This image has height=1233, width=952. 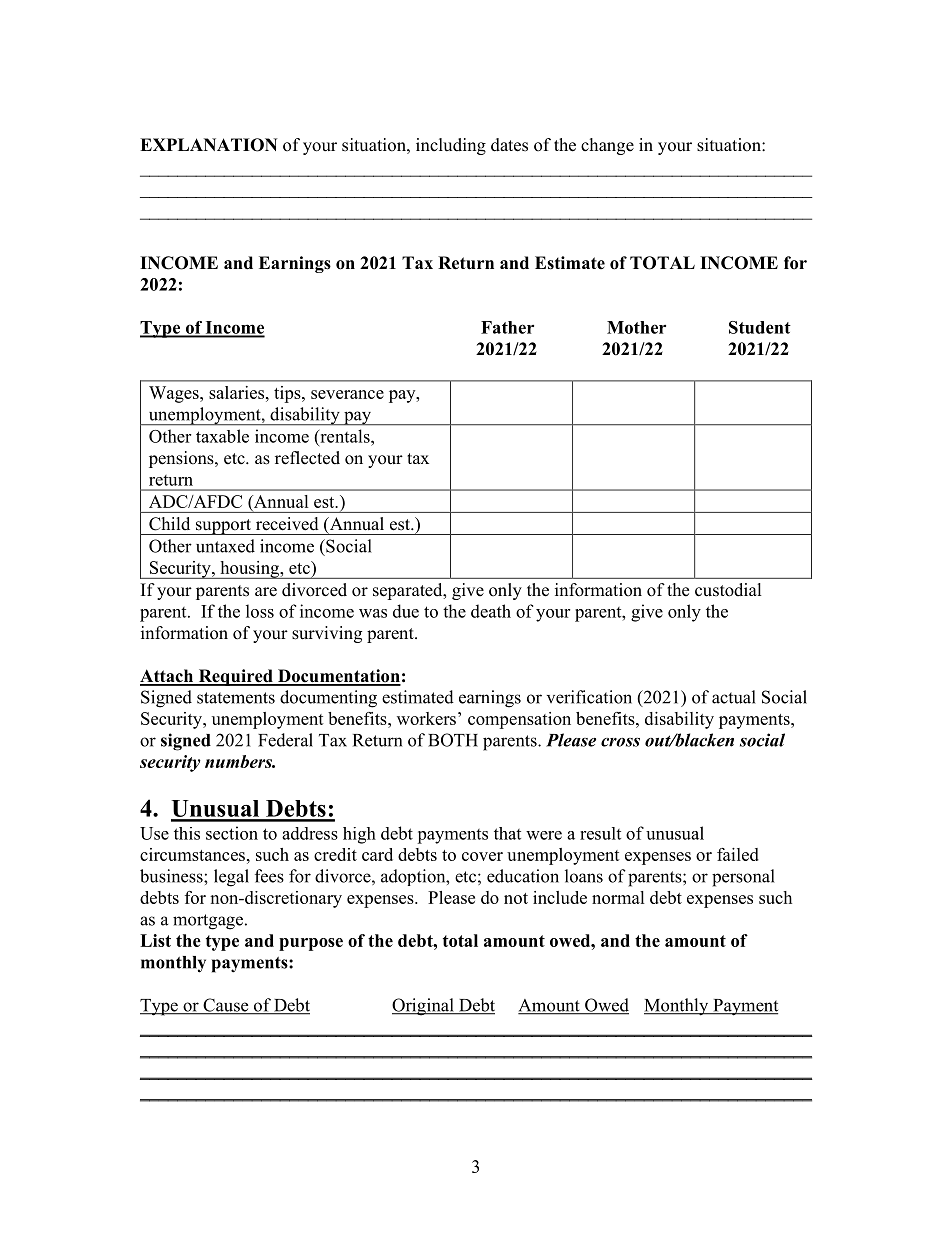 What do you see at coordinates (236, 392) in the image?
I see `salaries` at bounding box center [236, 392].
